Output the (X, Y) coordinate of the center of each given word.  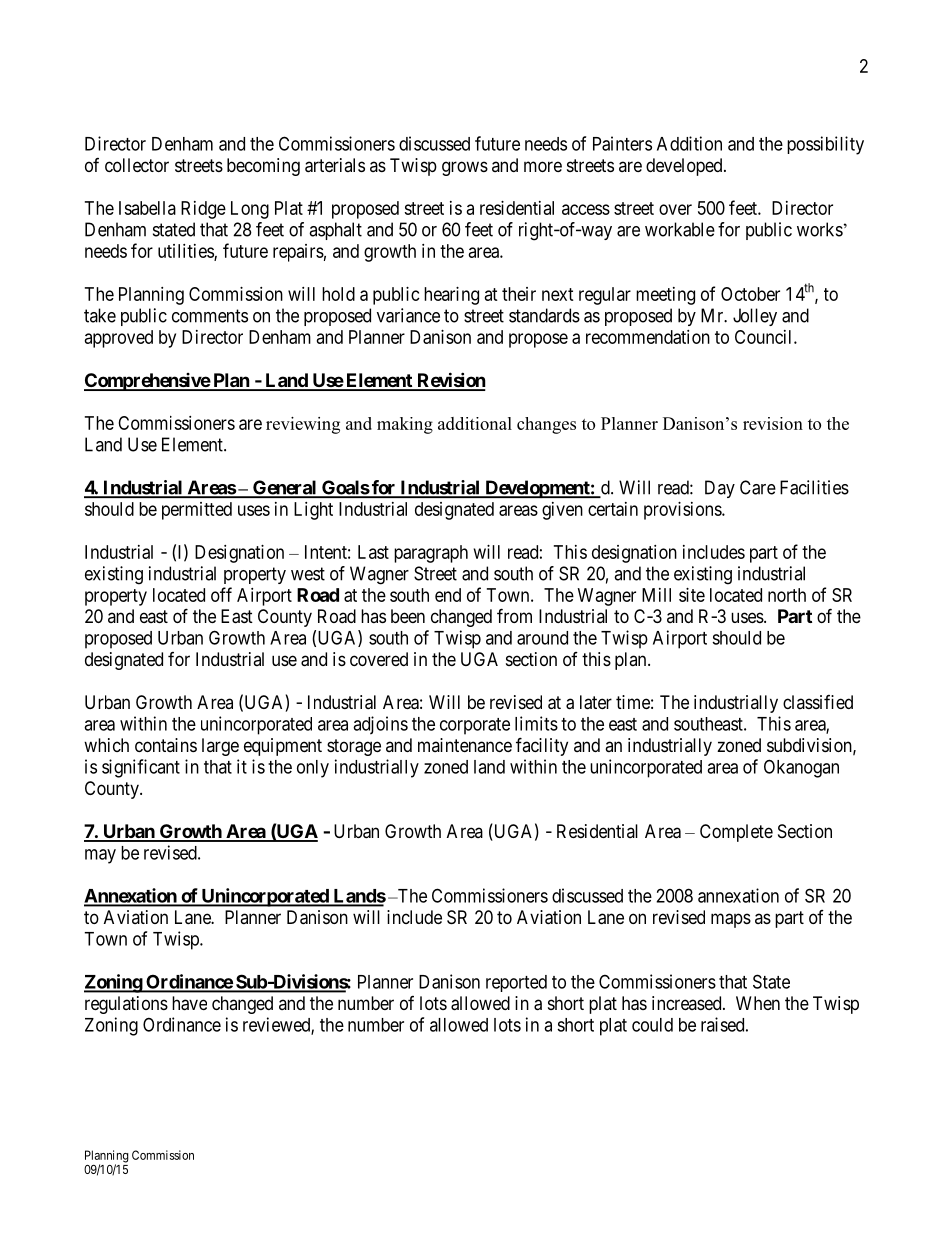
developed (685, 167)
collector (137, 165)
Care (758, 487)
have (189, 1003)
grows (465, 168)
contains (166, 745)
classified (818, 702)
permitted (197, 511)
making (405, 425)
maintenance (465, 745)
